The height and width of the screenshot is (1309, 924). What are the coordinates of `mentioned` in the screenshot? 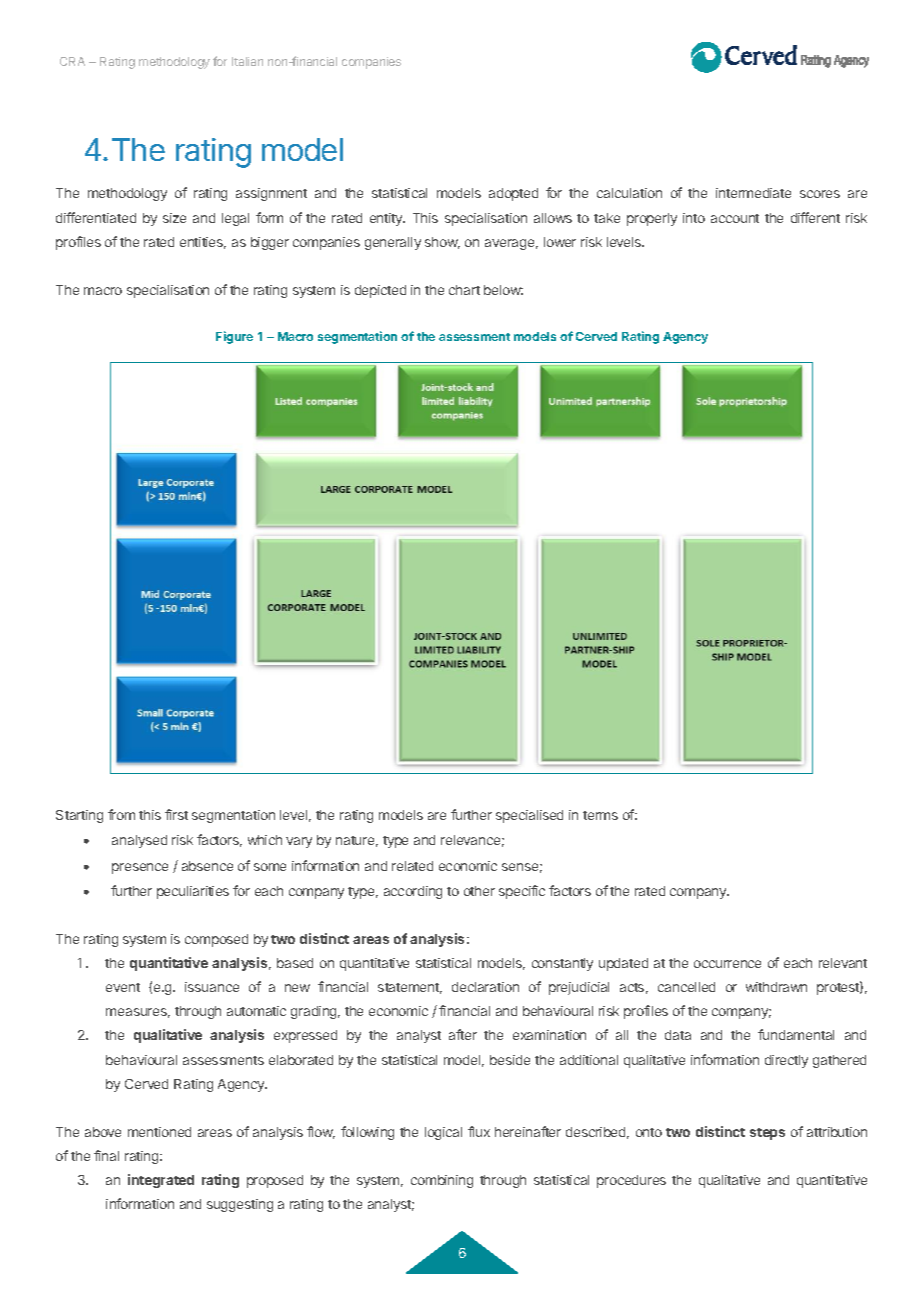 It's located at (159, 1132).
